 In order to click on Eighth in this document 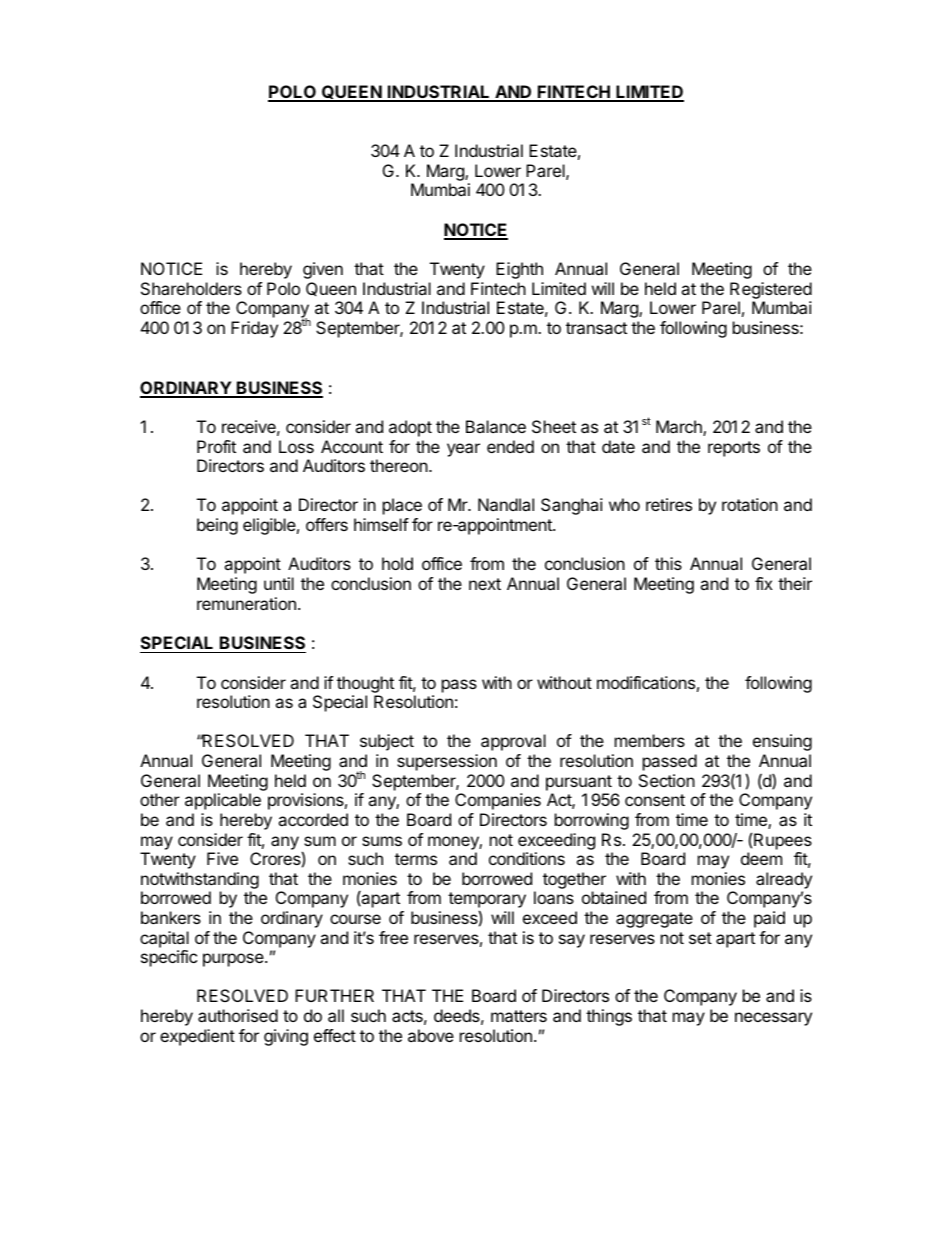, I will do `click(519, 270)`.
